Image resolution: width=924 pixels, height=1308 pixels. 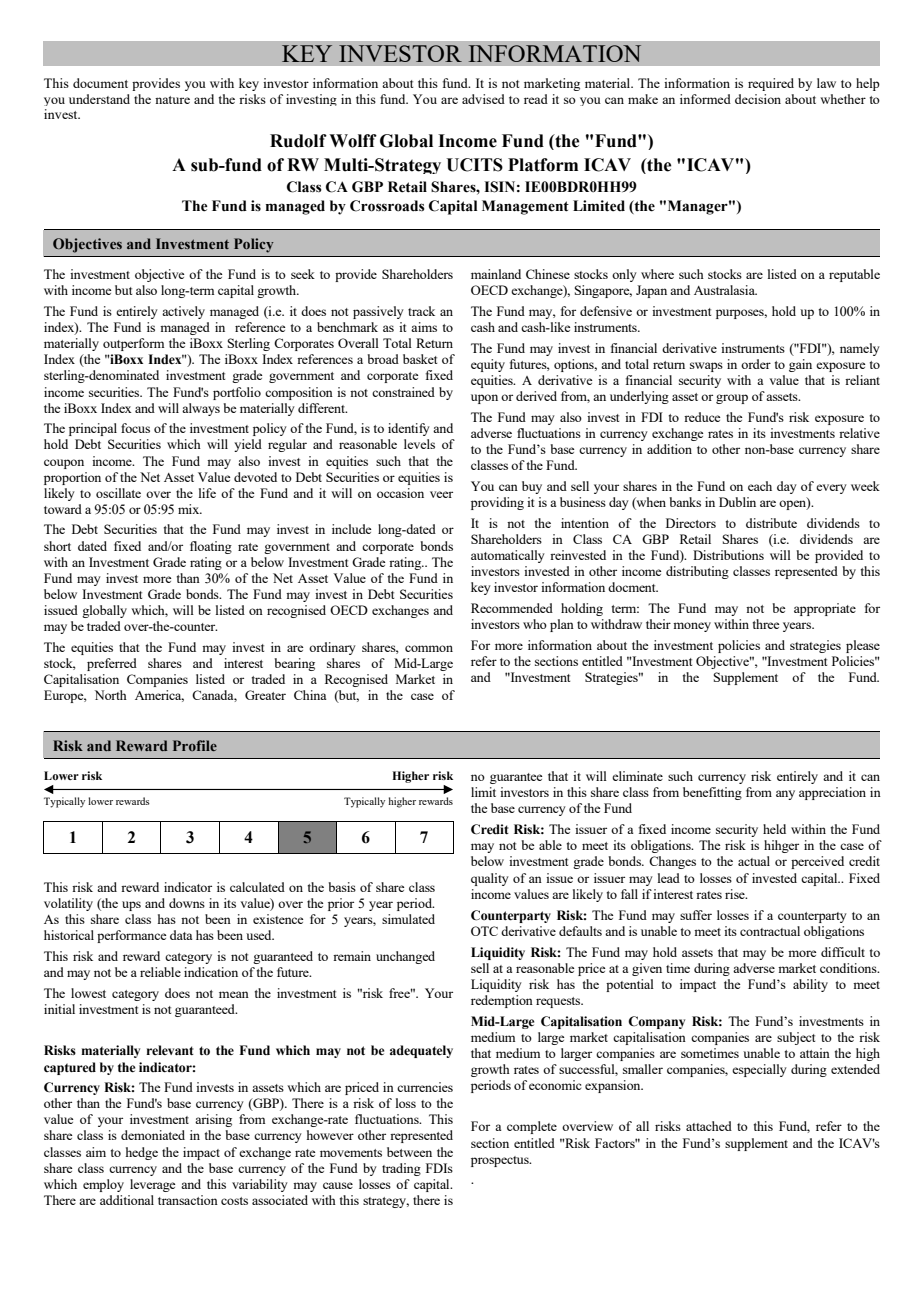 What do you see at coordinates (142, 1153) in the image?
I see `hedge` at bounding box center [142, 1153].
